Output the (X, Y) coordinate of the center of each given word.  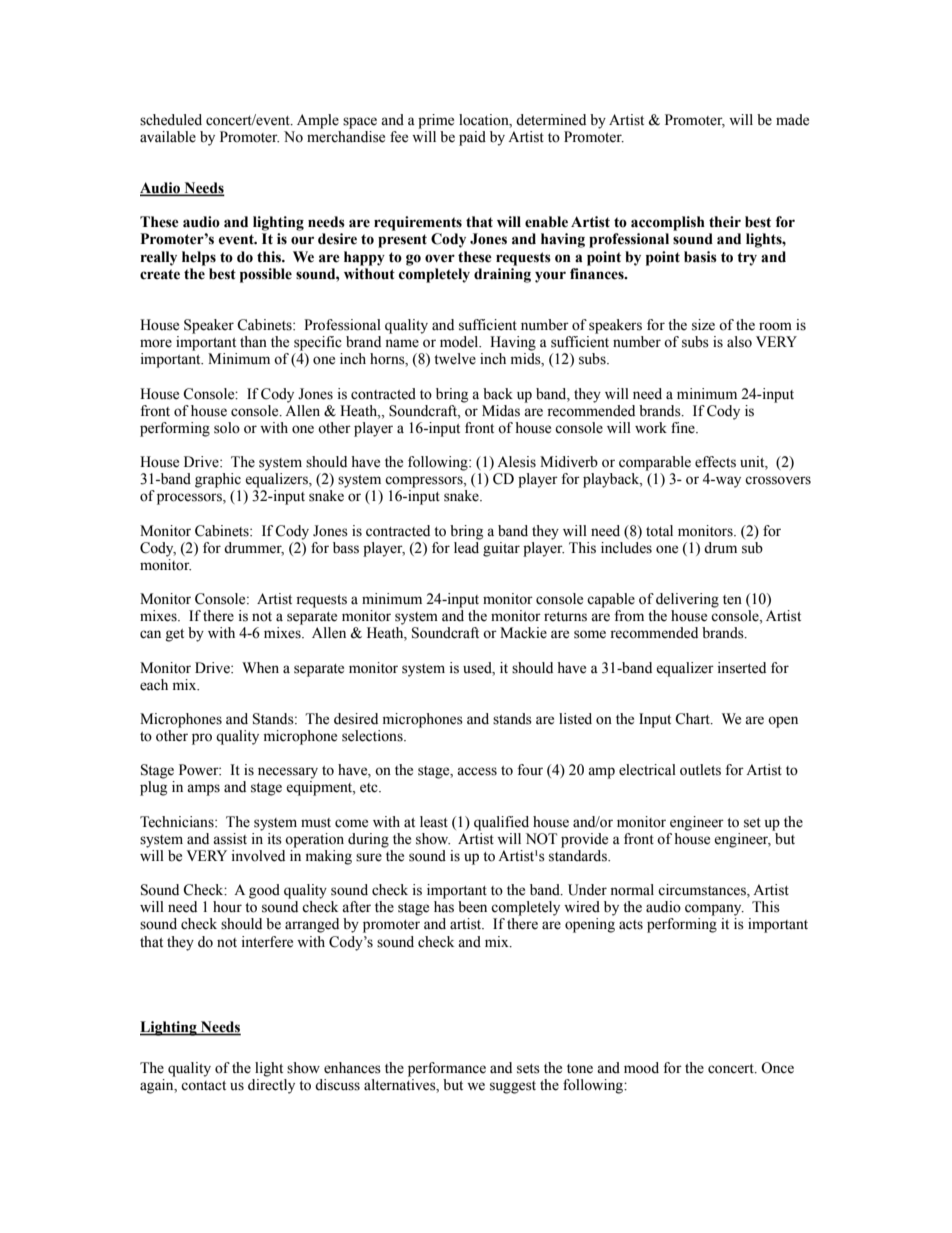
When (260, 668)
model (460, 342)
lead (467, 546)
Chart (693, 719)
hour (227, 907)
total (659, 531)
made (792, 120)
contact (203, 1086)
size (703, 325)
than (253, 341)
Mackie (523, 633)
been (472, 907)
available (168, 137)
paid (472, 138)
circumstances (703, 891)
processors (190, 499)
